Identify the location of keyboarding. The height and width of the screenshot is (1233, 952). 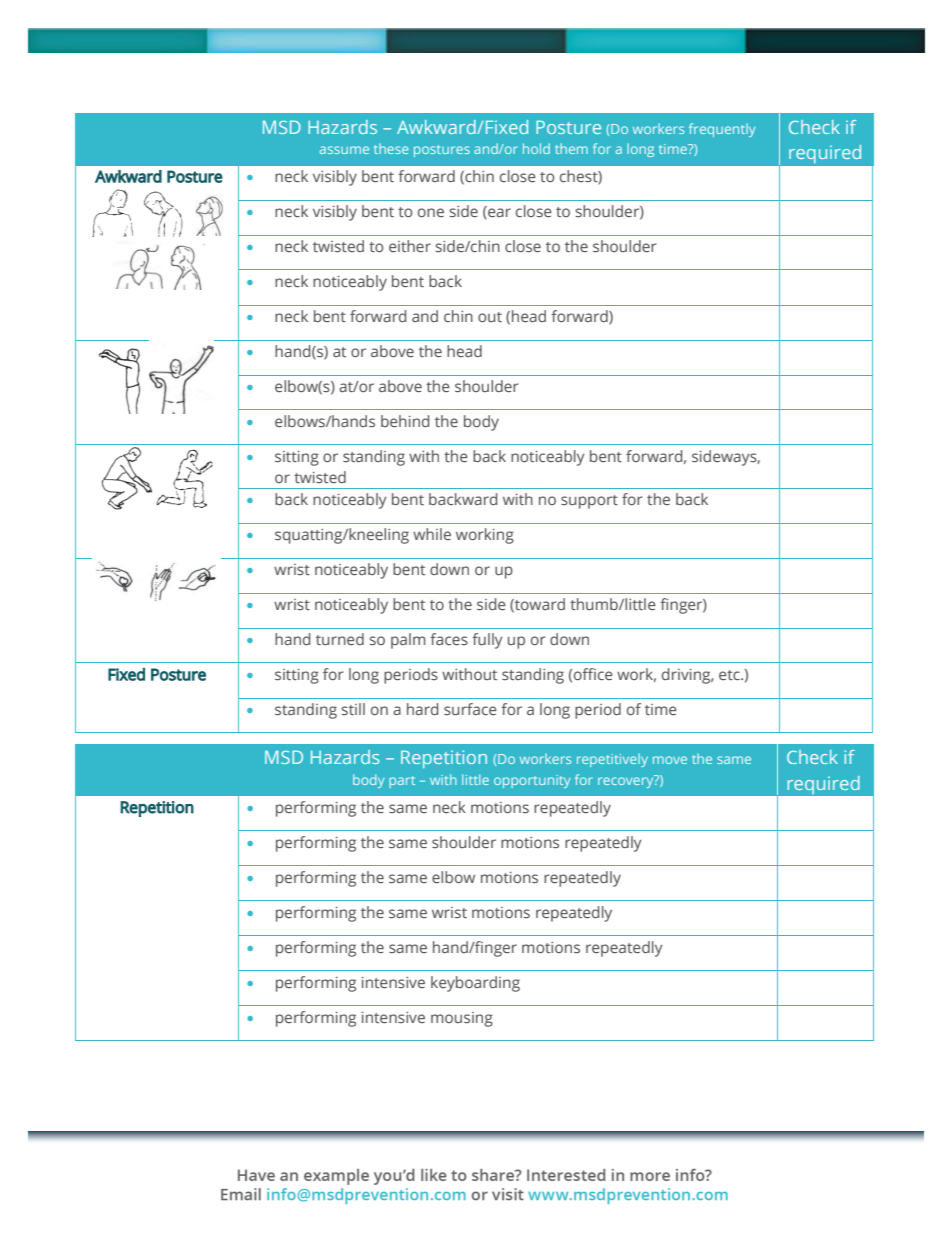
(475, 984).
